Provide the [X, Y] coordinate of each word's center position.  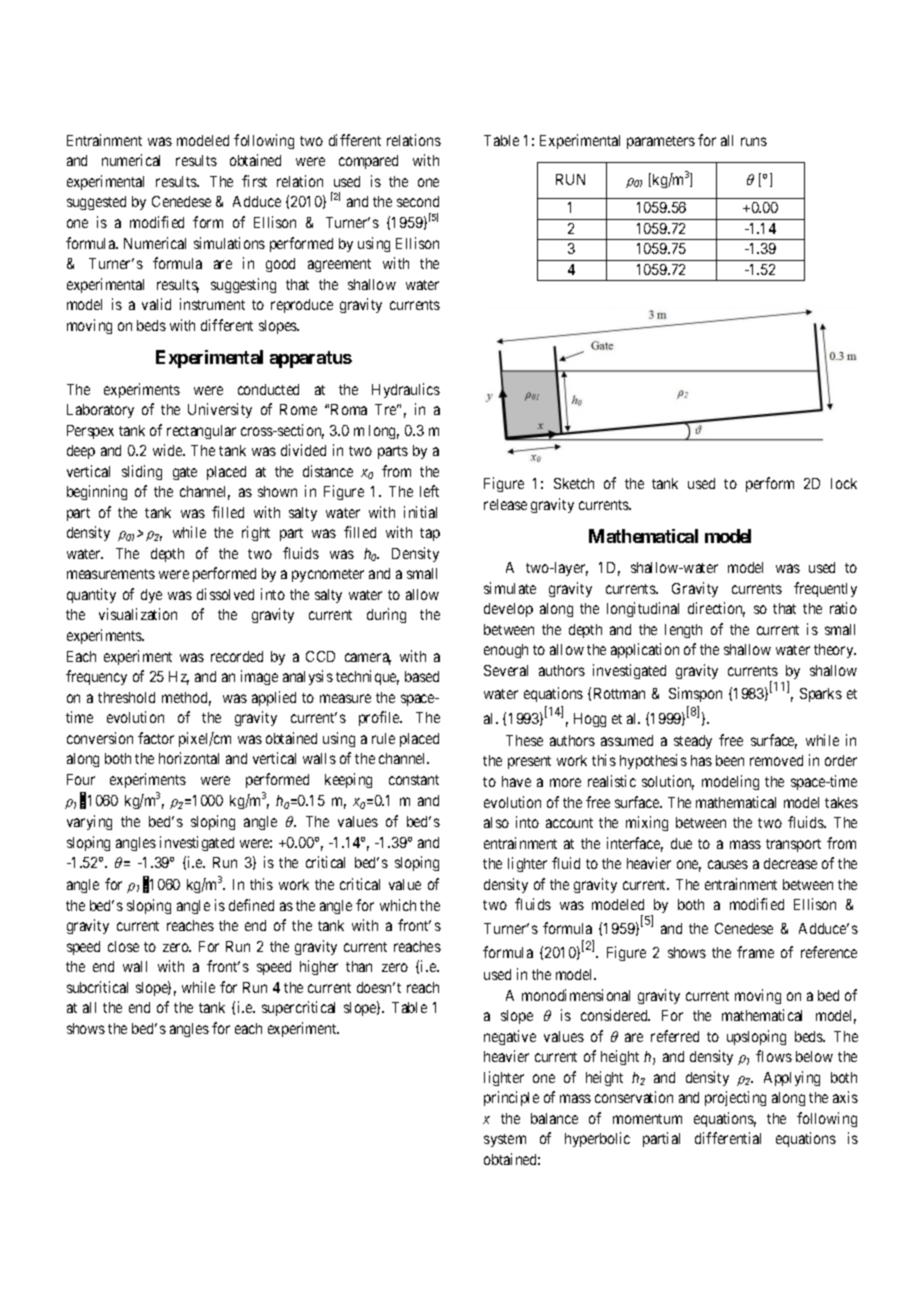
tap [430, 534]
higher [319, 967]
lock [844, 483]
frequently [825, 589]
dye [151, 596]
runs [754, 141]
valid [156, 304]
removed [776, 760]
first [254, 181]
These [524, 740]
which [398, 905]
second [418, 201]
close [123, 946]
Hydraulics [406, 390]
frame [755, 952]
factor [156, 738]
